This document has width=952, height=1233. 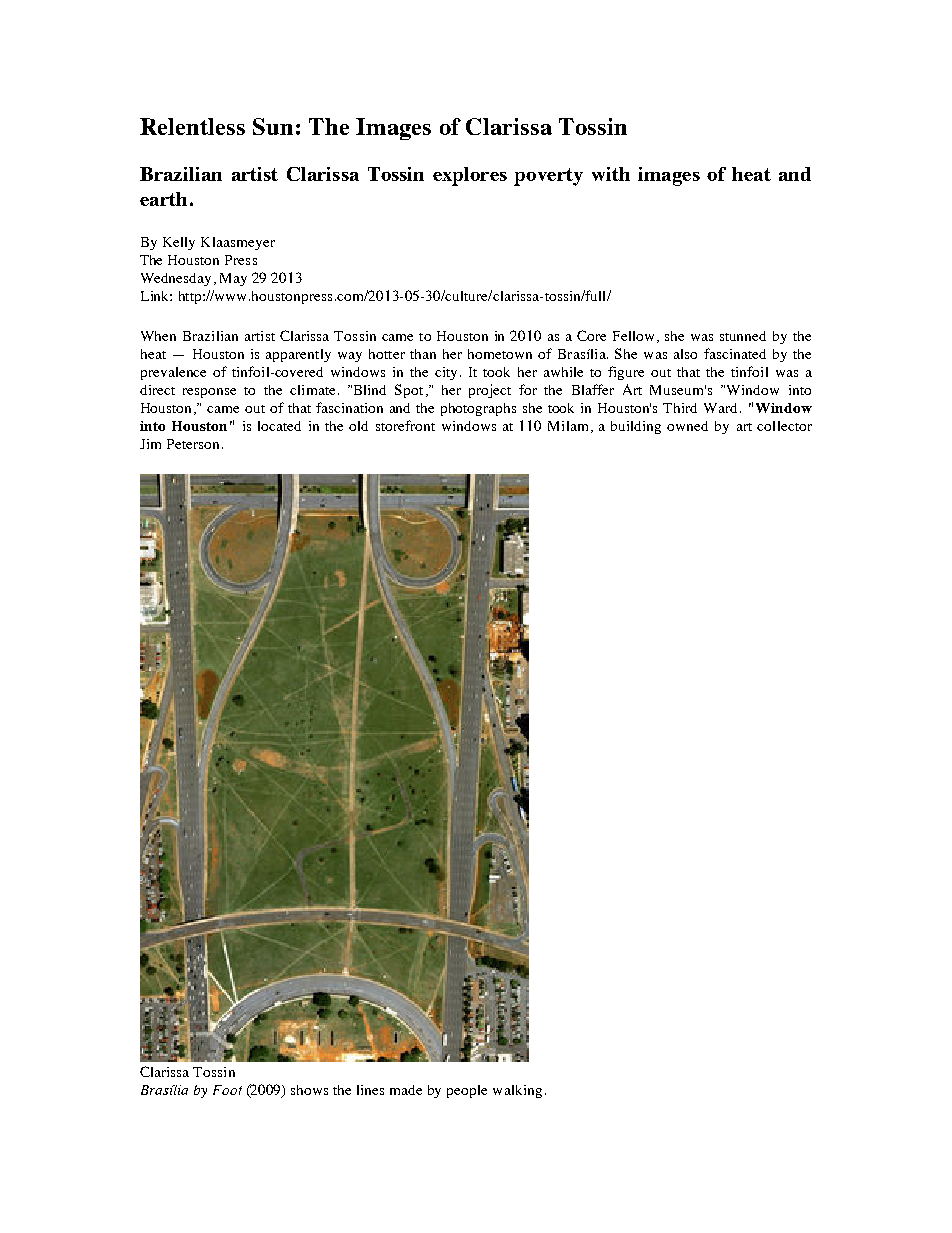 I want to click on walking, so click(x=517, y=1091).
